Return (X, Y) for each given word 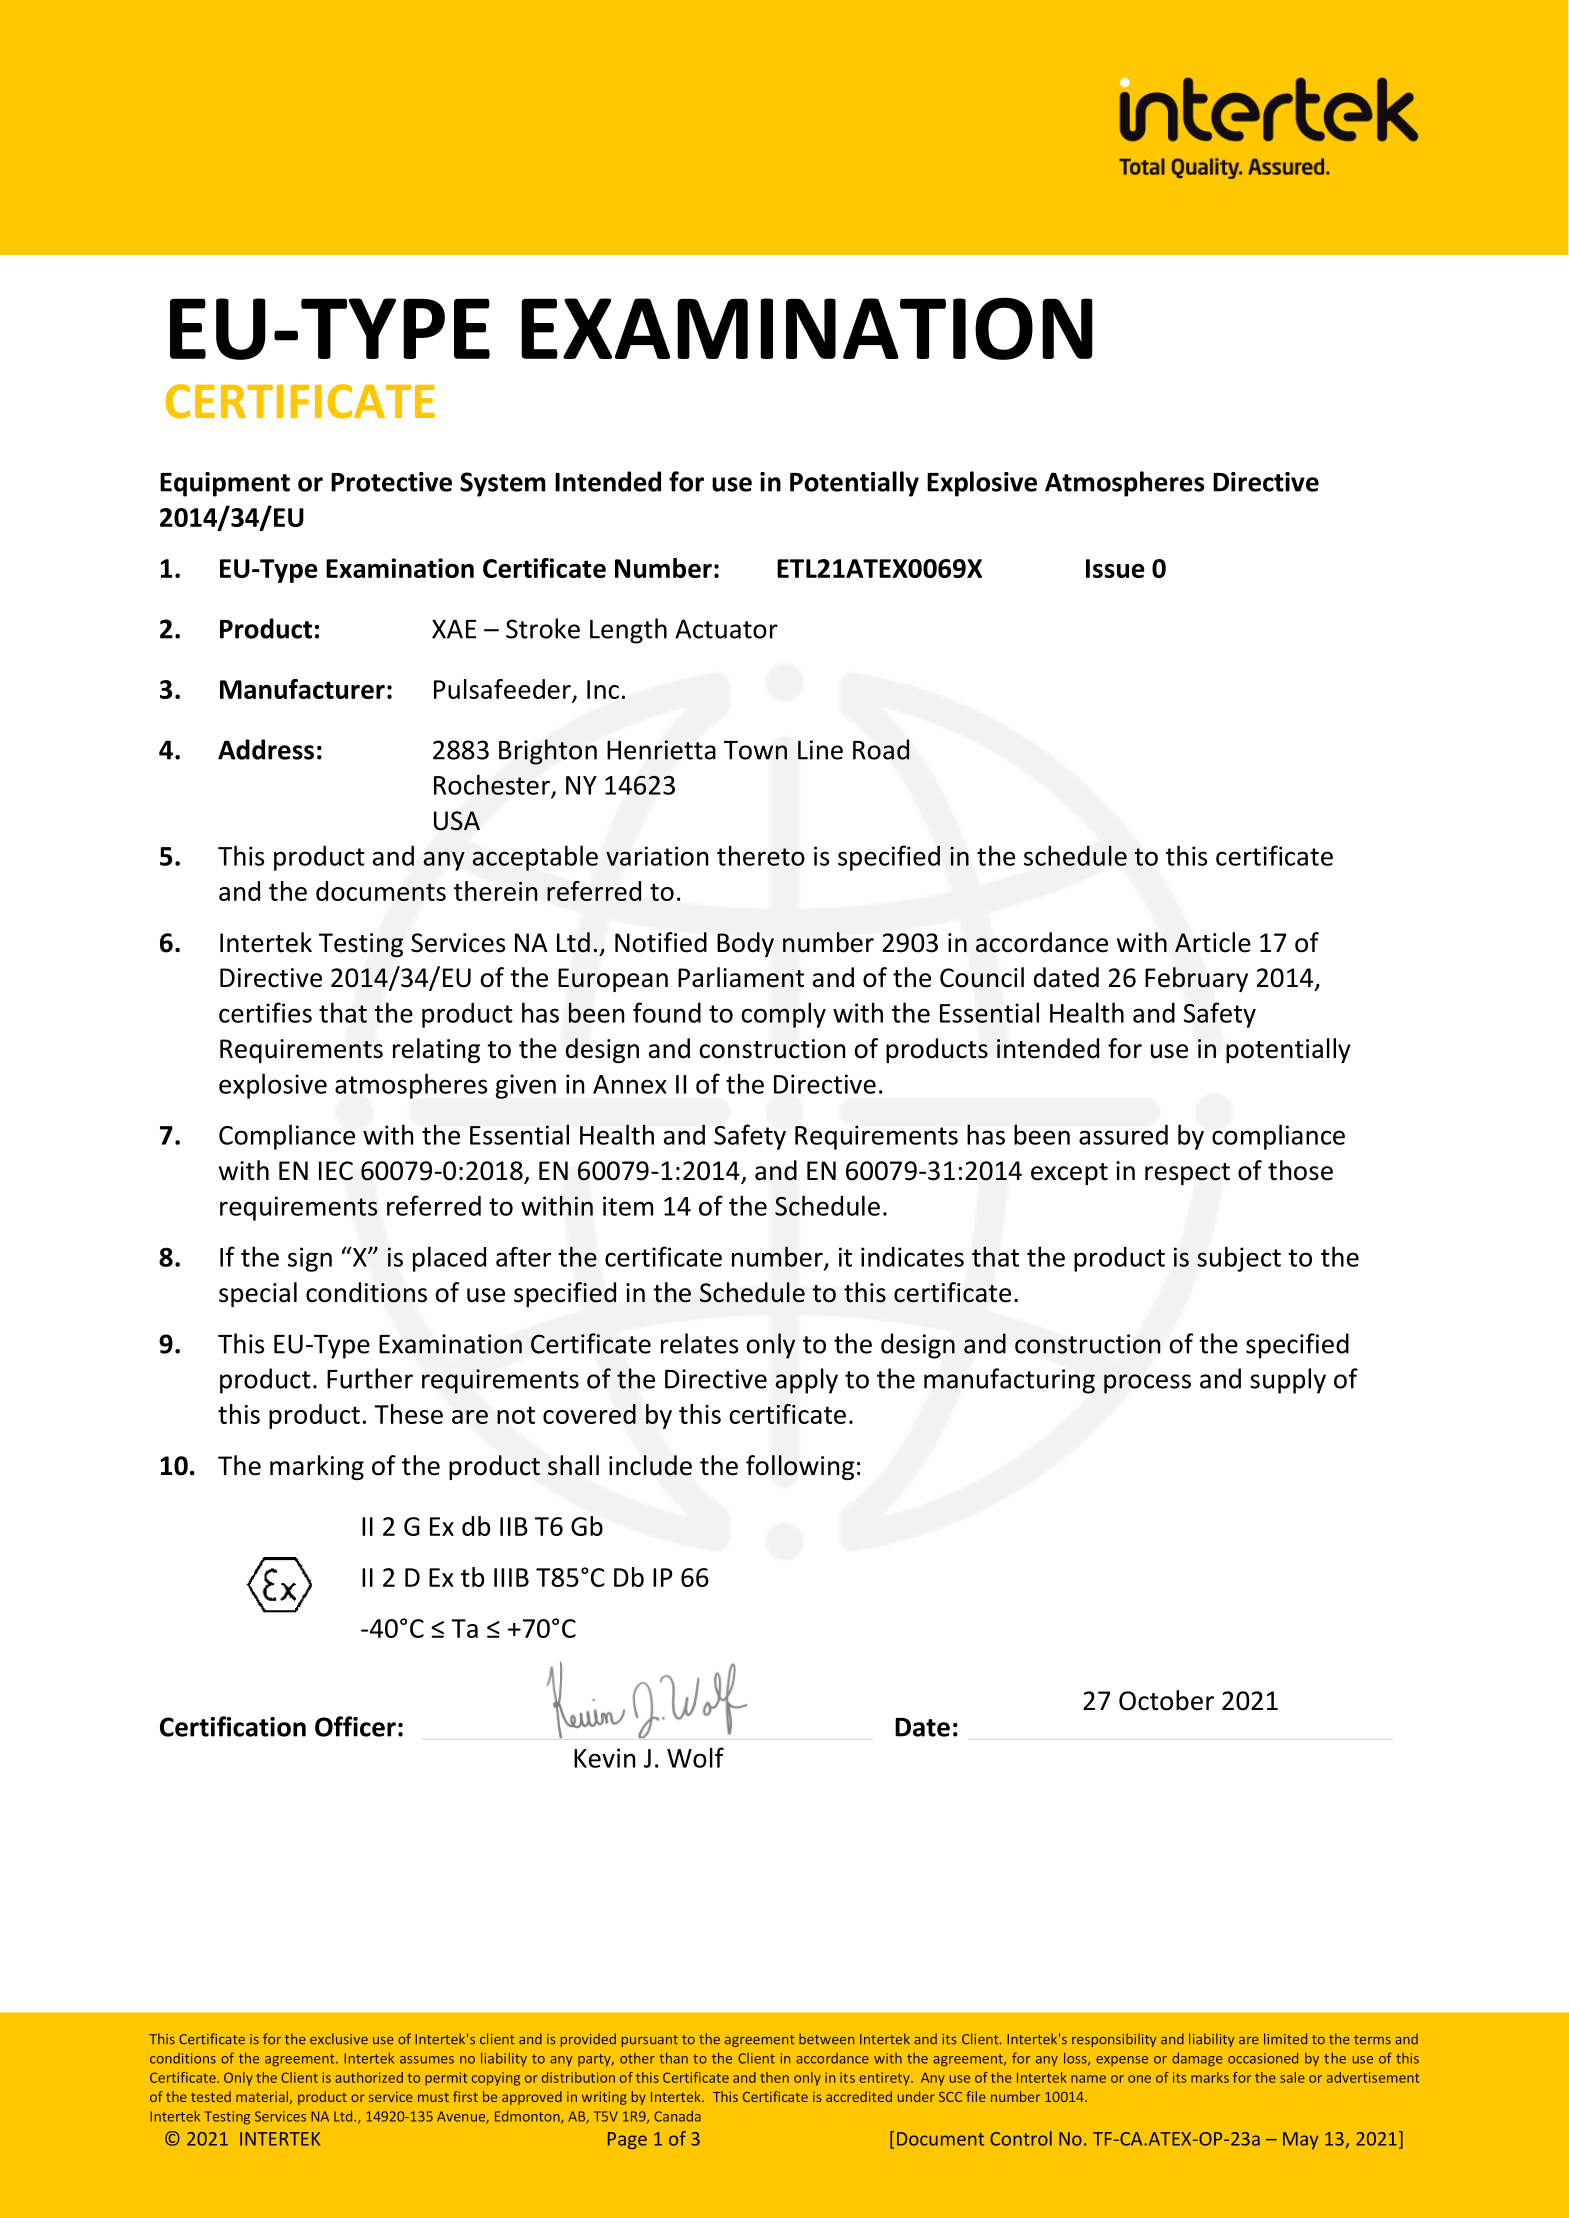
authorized (369, 2077)
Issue (1115, 568)
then (774, 2077)
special (258, 1294)
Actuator (726, 629)
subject (1239, 1259)
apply (806, 1381)
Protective (391, 482)
